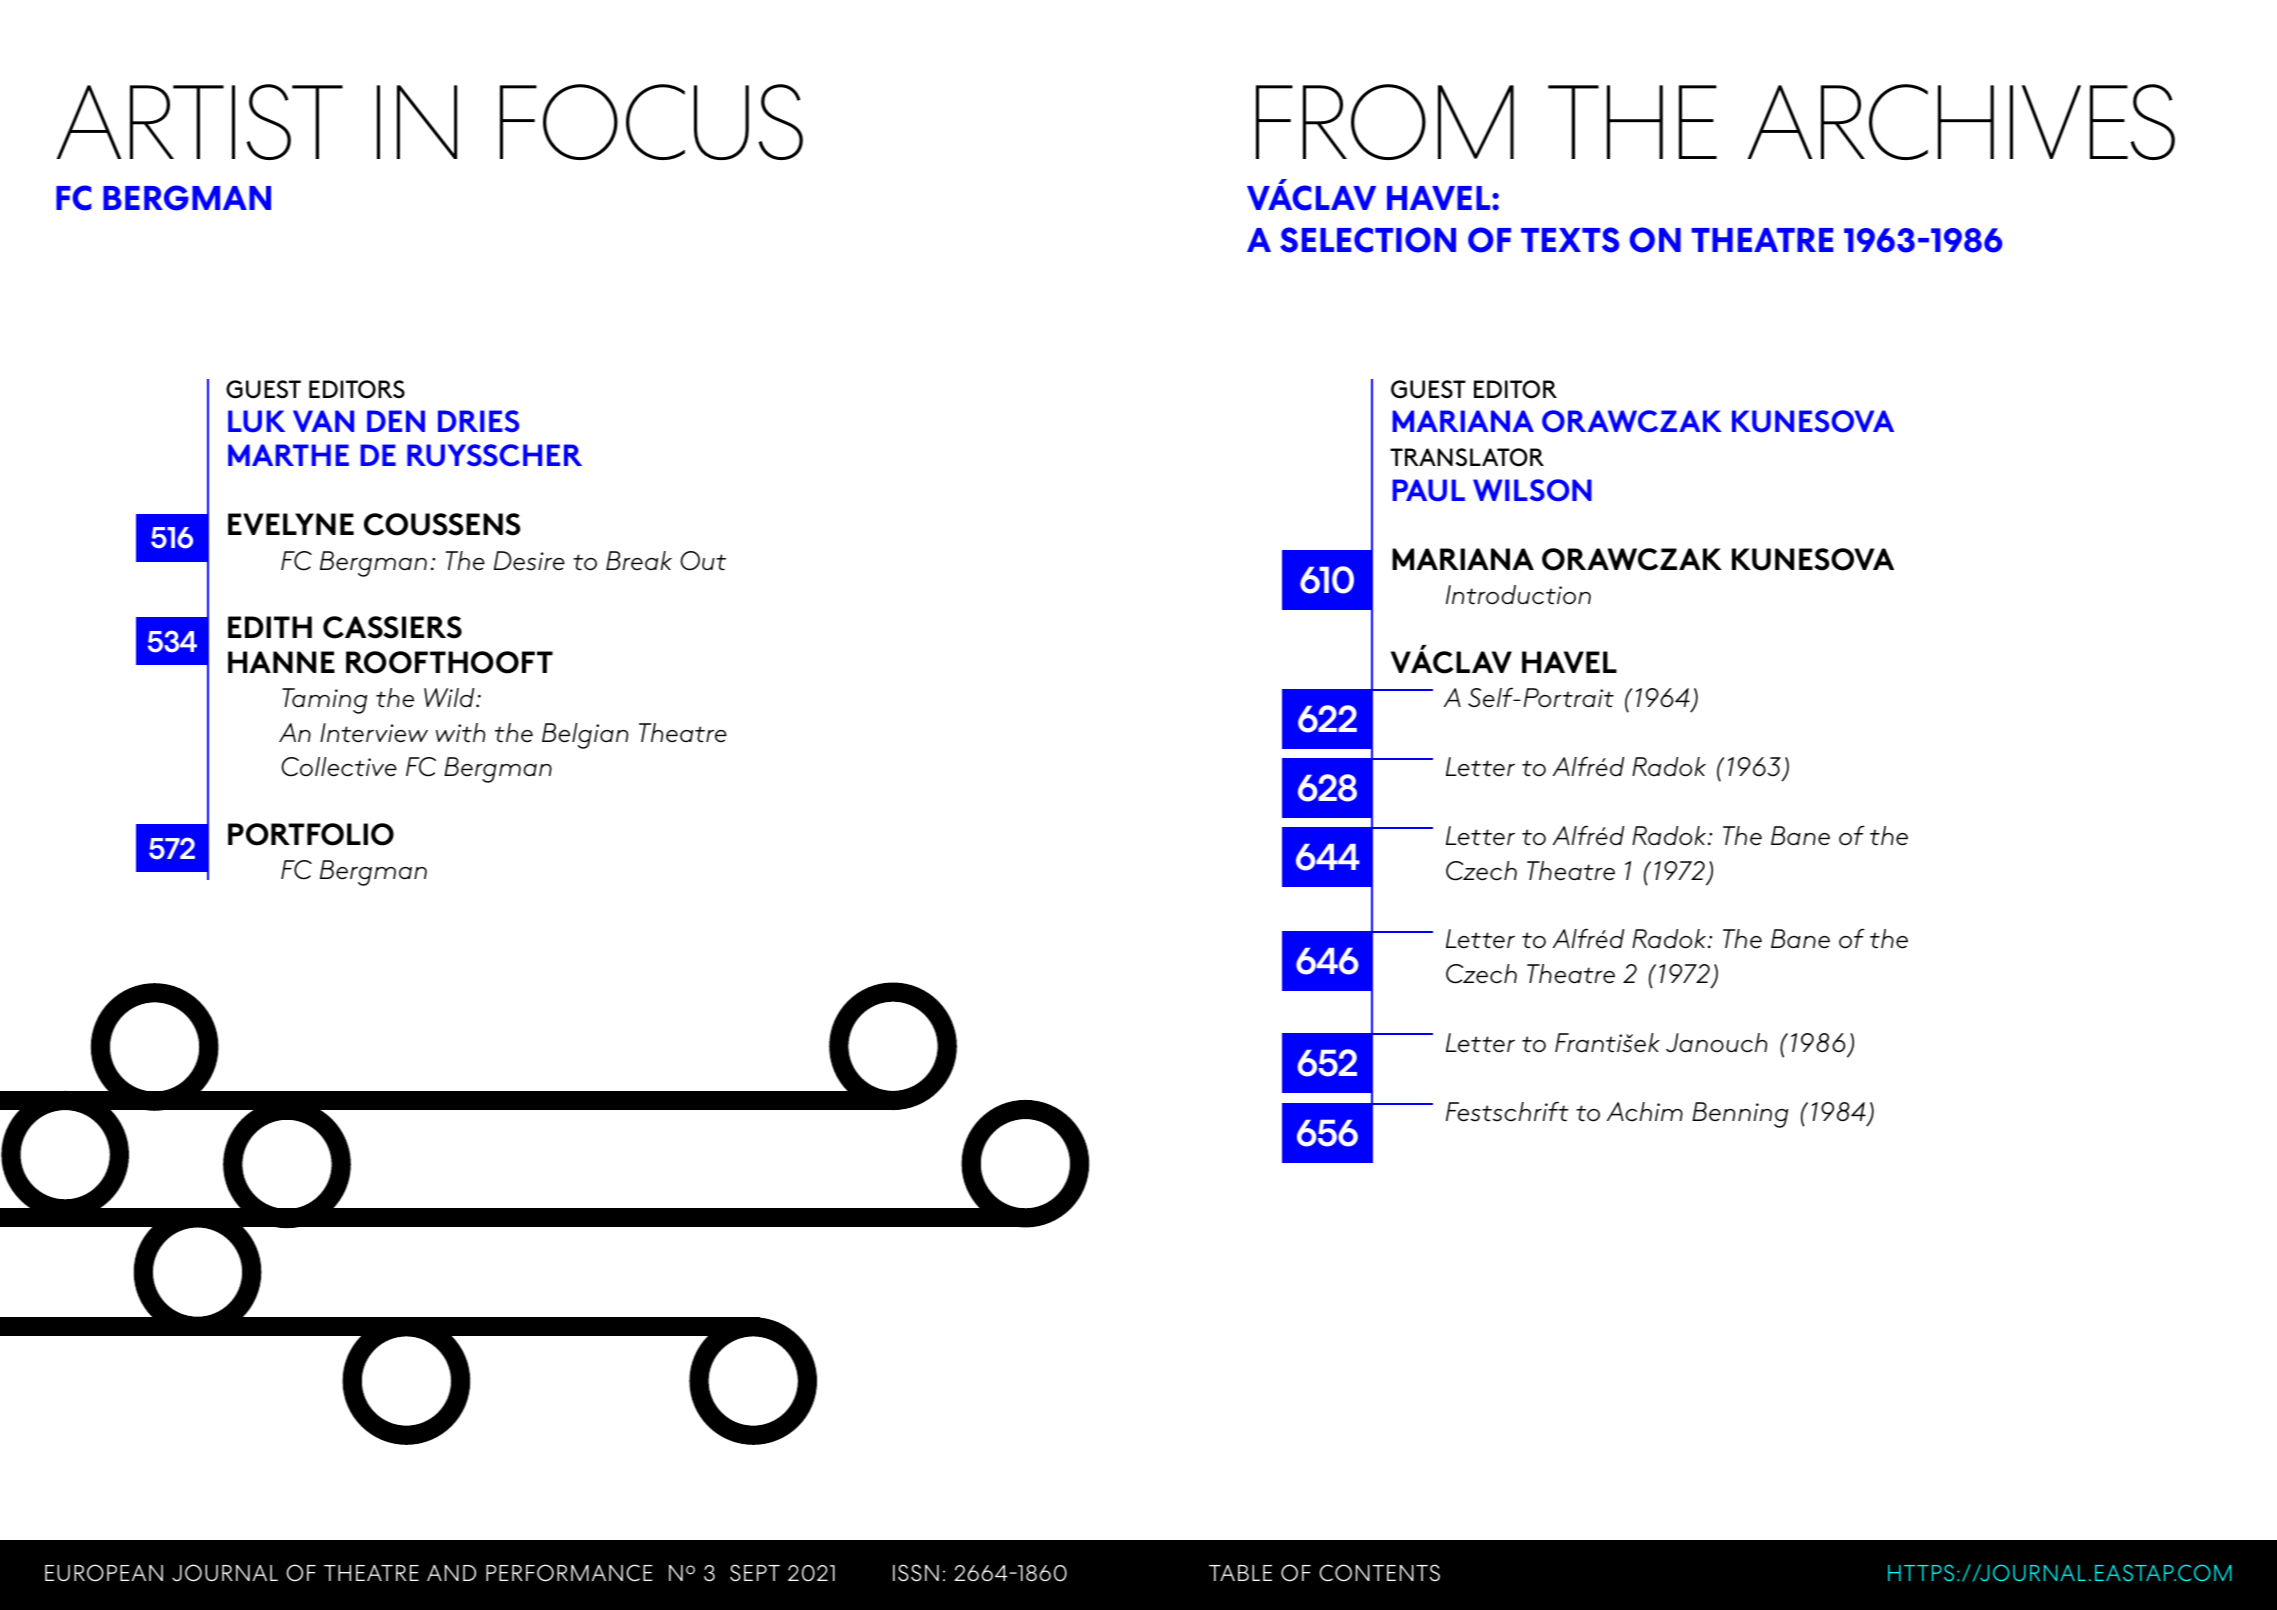  Describe the element at coordinates (1518, 595) in the screenshot. I see `Introduction` at that location.
